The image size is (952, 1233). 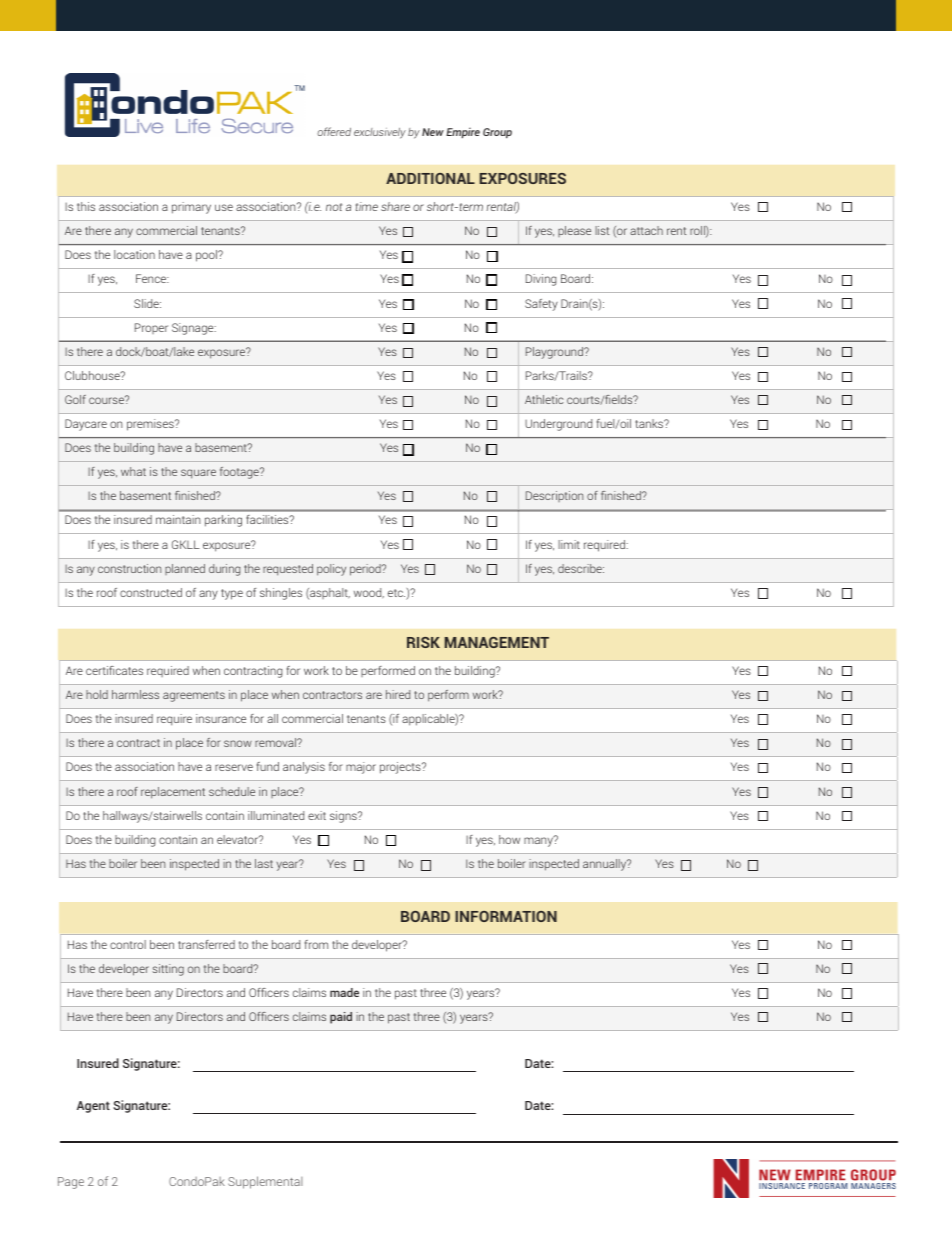 I want to click on period, so click(x=366, y=570).
